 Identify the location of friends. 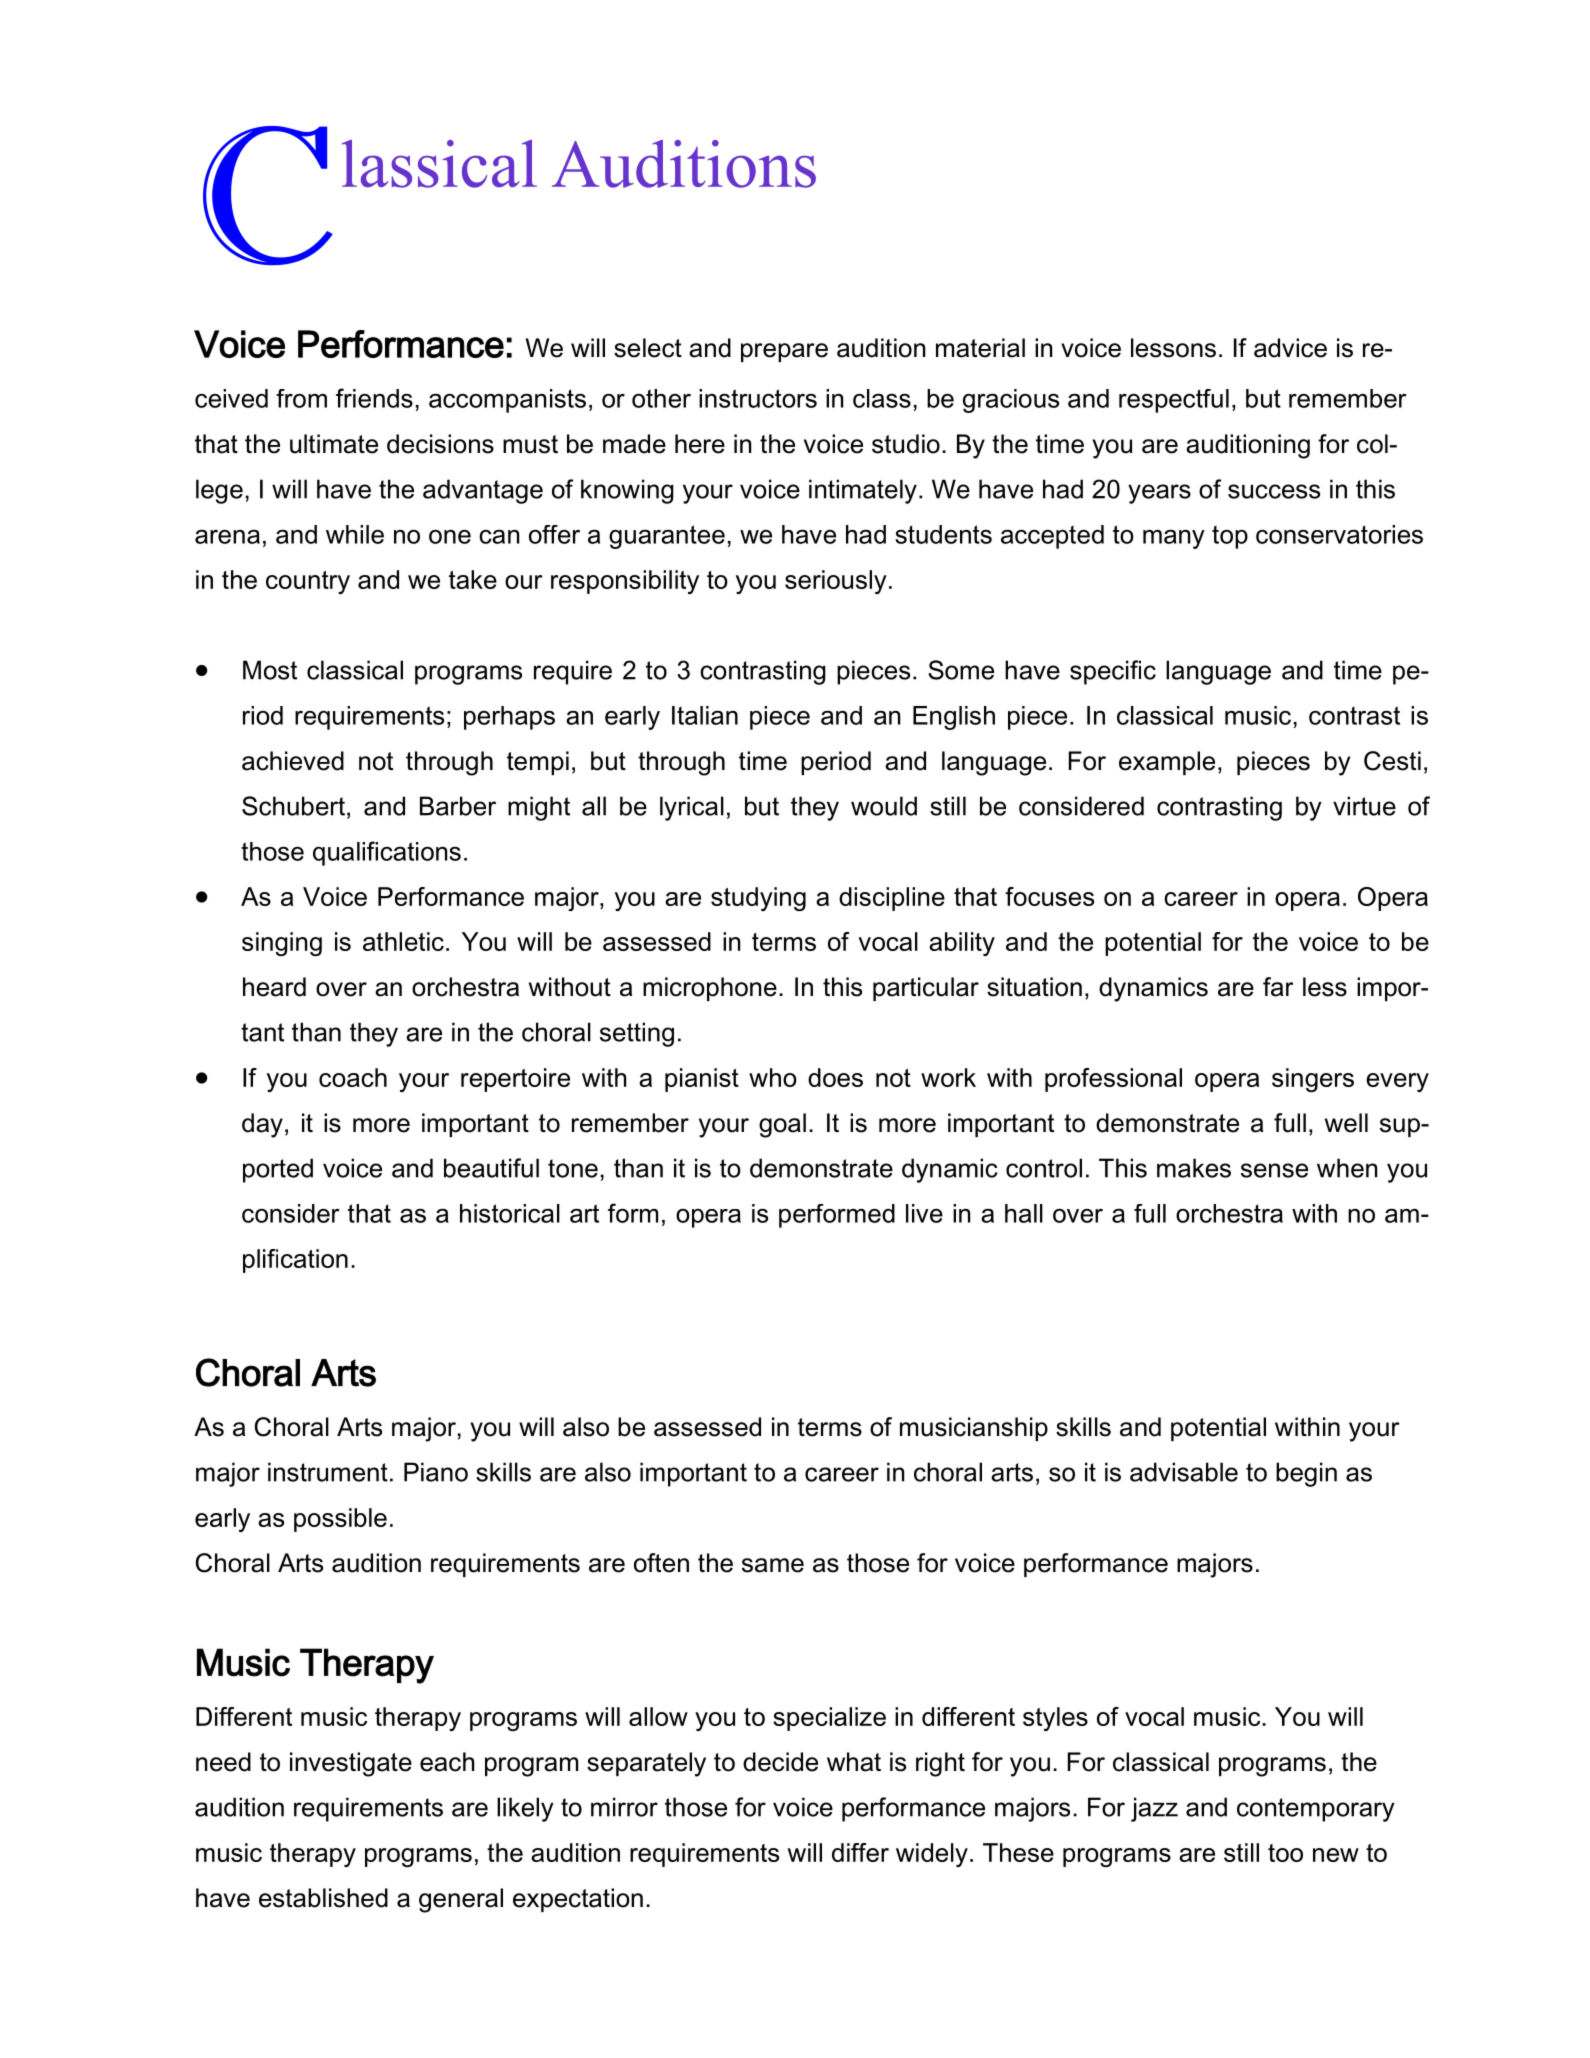
(374, 398).
